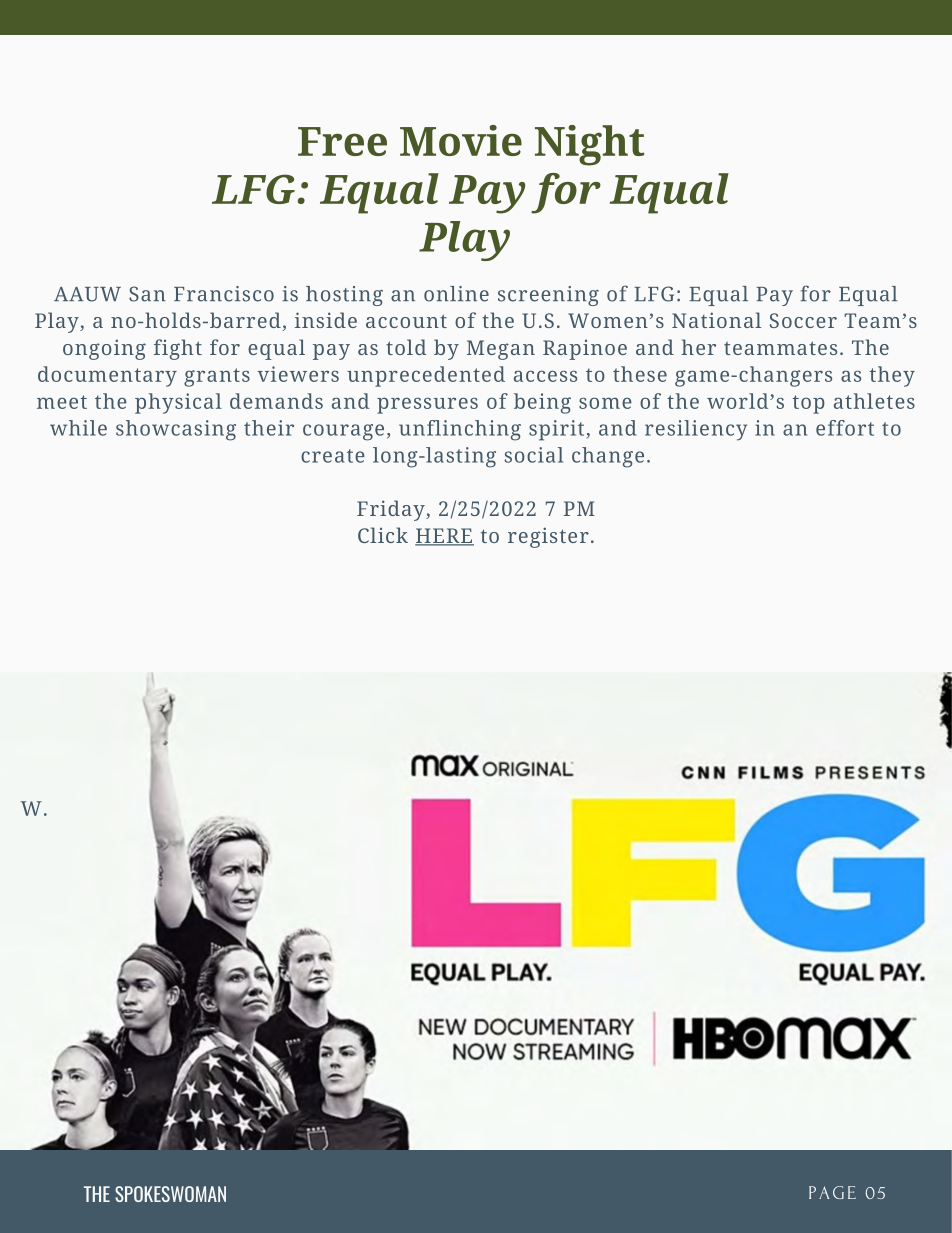 The height and width of the screenshot is (1233, 952). What do you see at coordinates (832, 1192) in the screenshot?
I see `PAGE` at bounding box center [832, 1192].
